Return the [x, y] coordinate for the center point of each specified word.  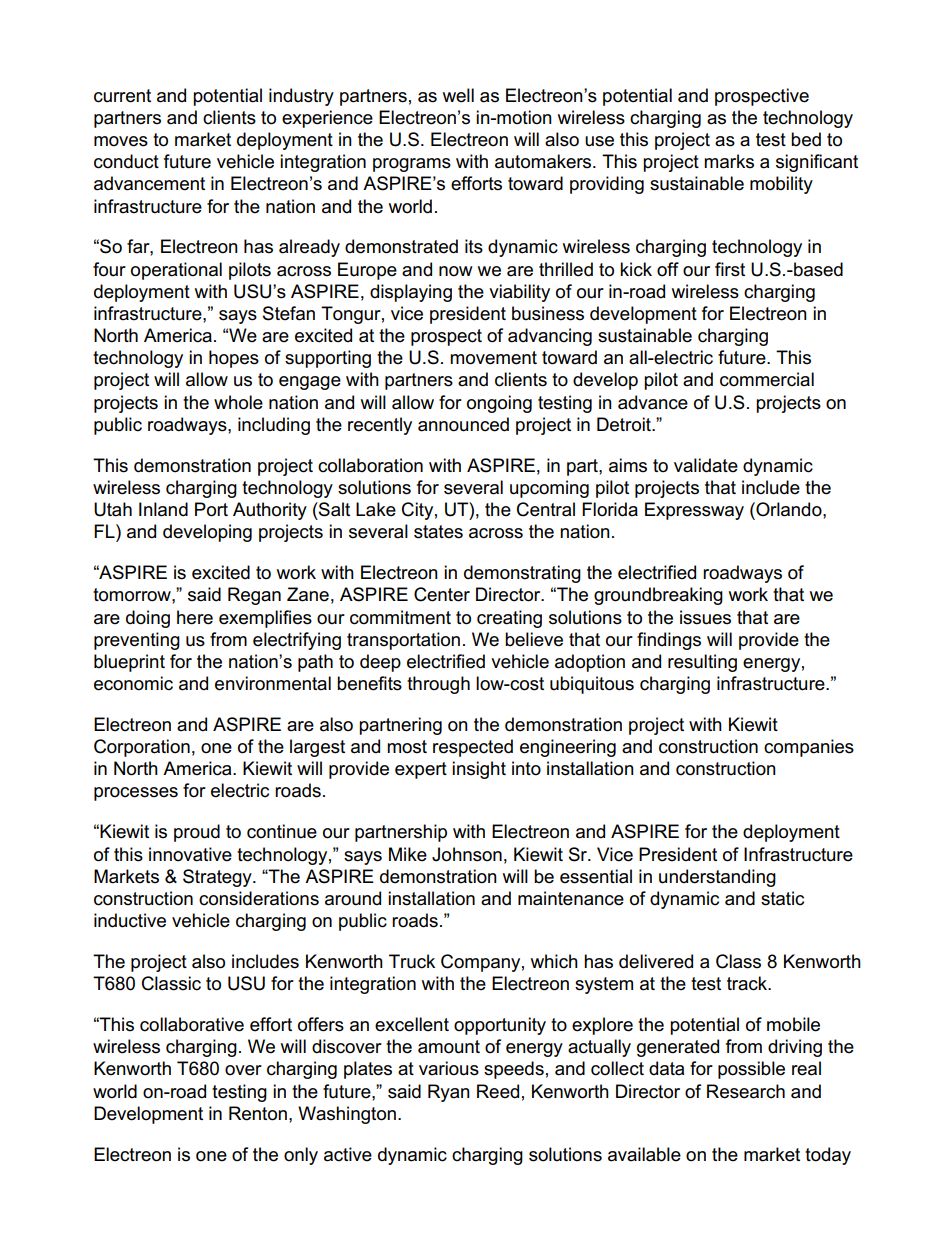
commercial [767, 379]
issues [705, 617]
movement [493, 358]
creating [509, 619]
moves [121, 141]
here [195, 617]
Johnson [467, 854]
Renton [258, 1113]
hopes [234, 359]
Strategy [218, 878]
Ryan [449, 1093]
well [458, 95]
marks [729, 161]
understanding [717, 878]
